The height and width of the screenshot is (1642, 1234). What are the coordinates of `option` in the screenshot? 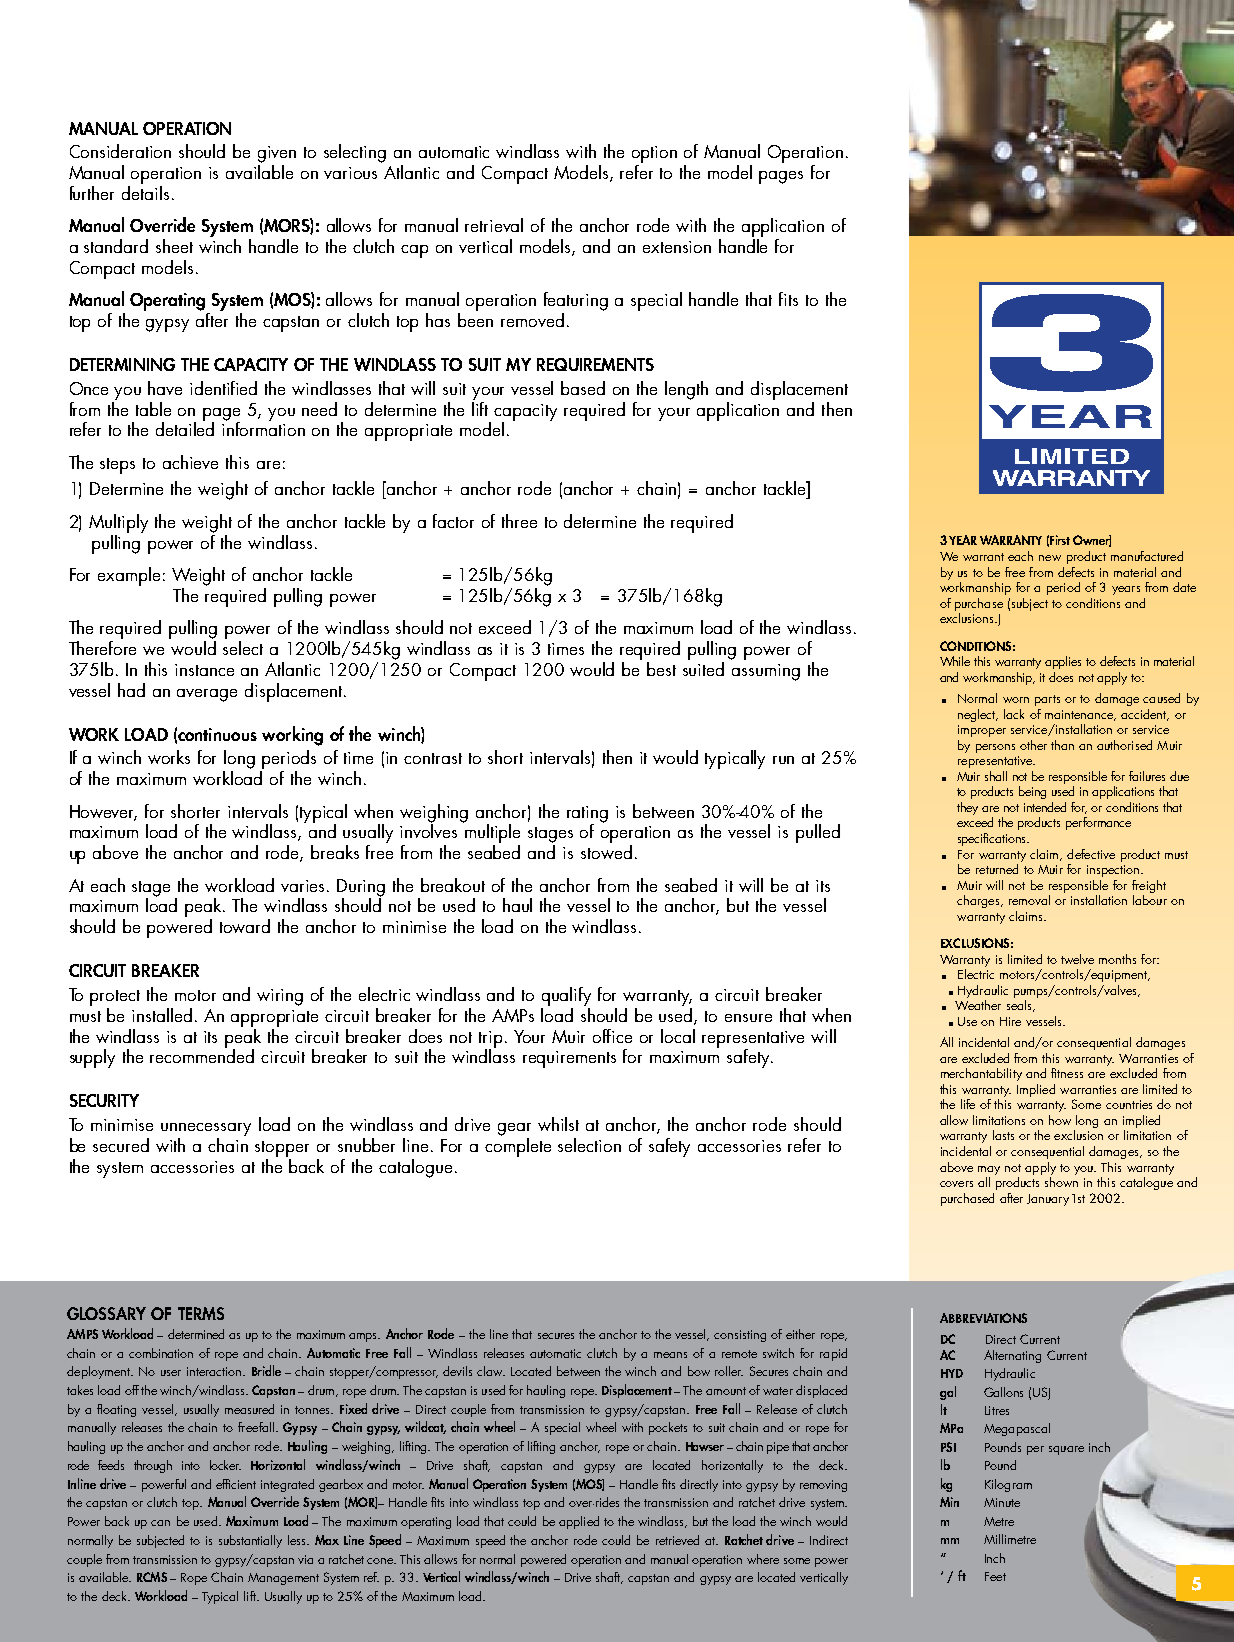 It's located at (654, 154).
